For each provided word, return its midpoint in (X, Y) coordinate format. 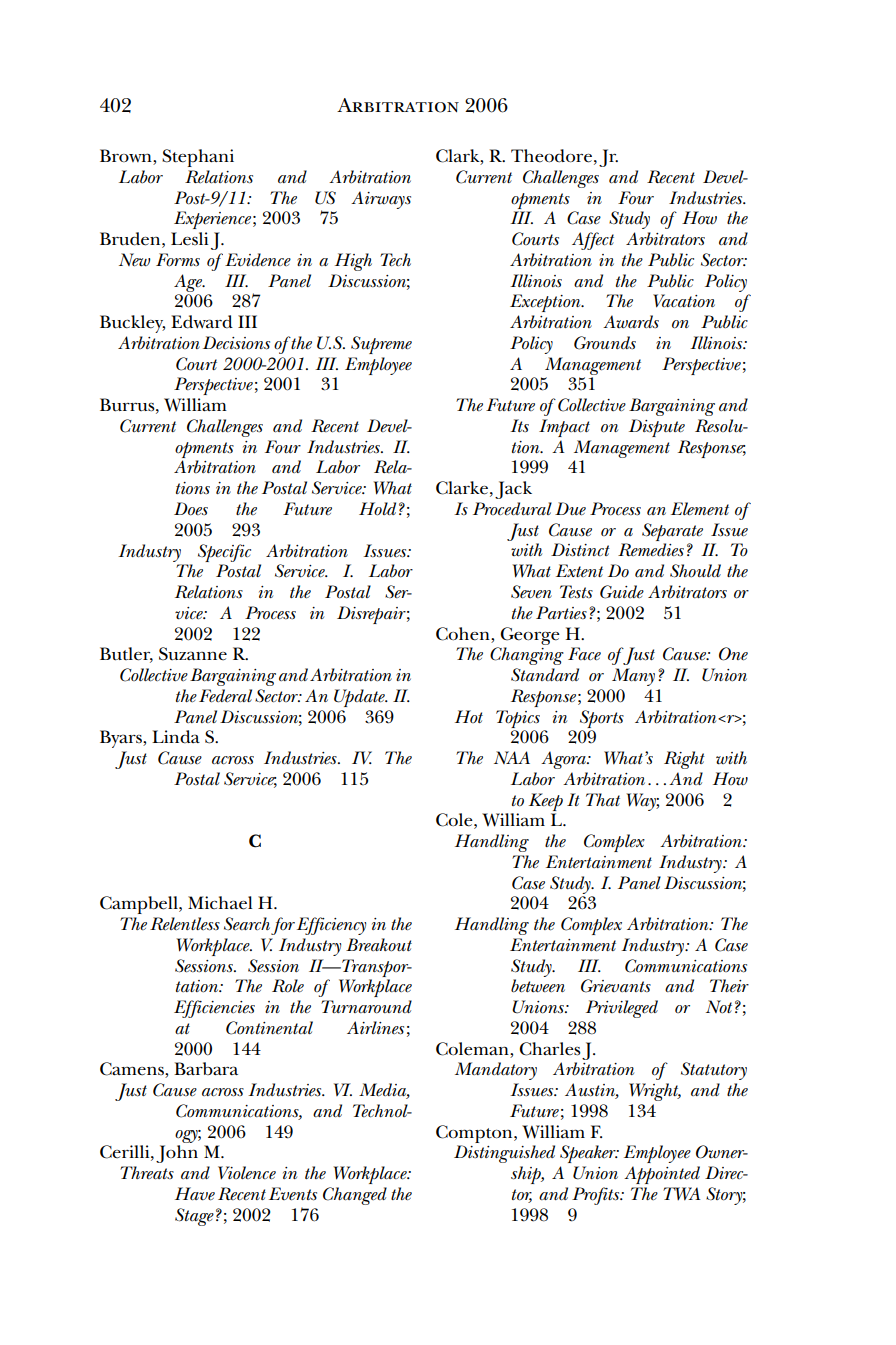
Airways (381, 200)
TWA (682, 1194)
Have (195, 1194)
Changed (355, 1196)
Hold (377, 509)
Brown (127, 157)
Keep (546, 802)
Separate (672, 532)
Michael (220, 903)
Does (191, 509)
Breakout (379, 945)
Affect (593, 241)
